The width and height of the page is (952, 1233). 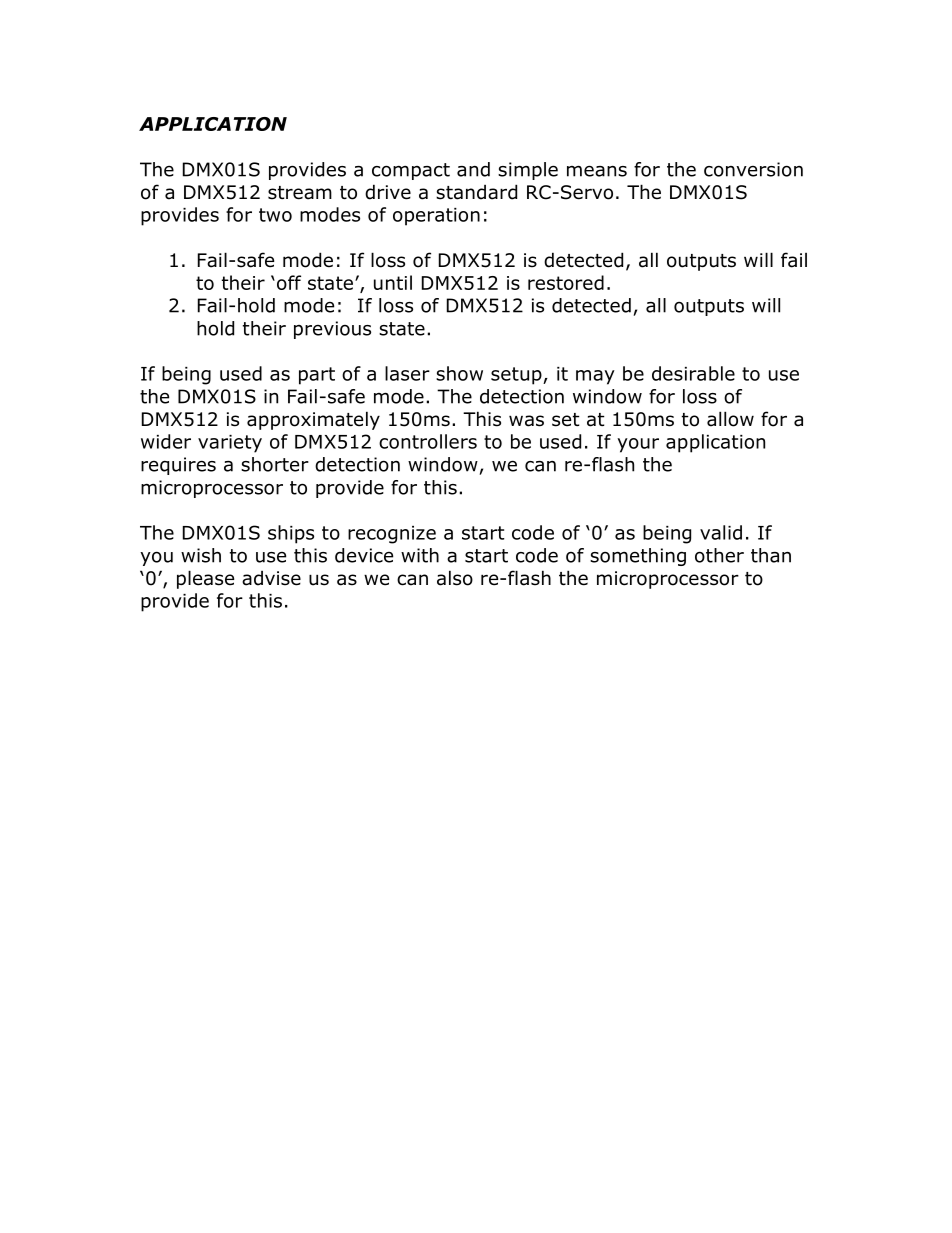 I want to click on standard, so click(x=476, y=192).
